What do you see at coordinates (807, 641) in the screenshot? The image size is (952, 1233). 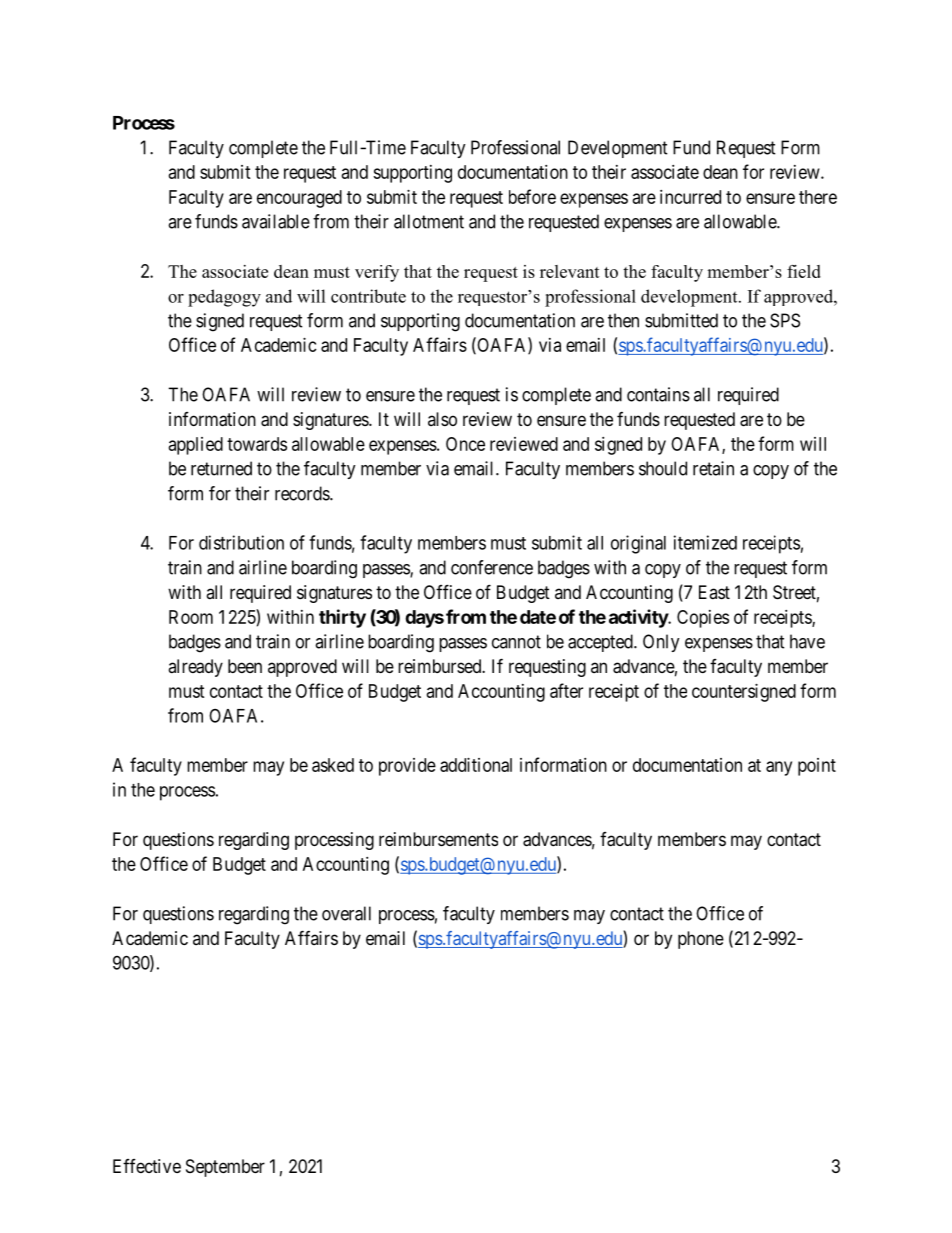 I see `have` at bounding box center [807, 641].
